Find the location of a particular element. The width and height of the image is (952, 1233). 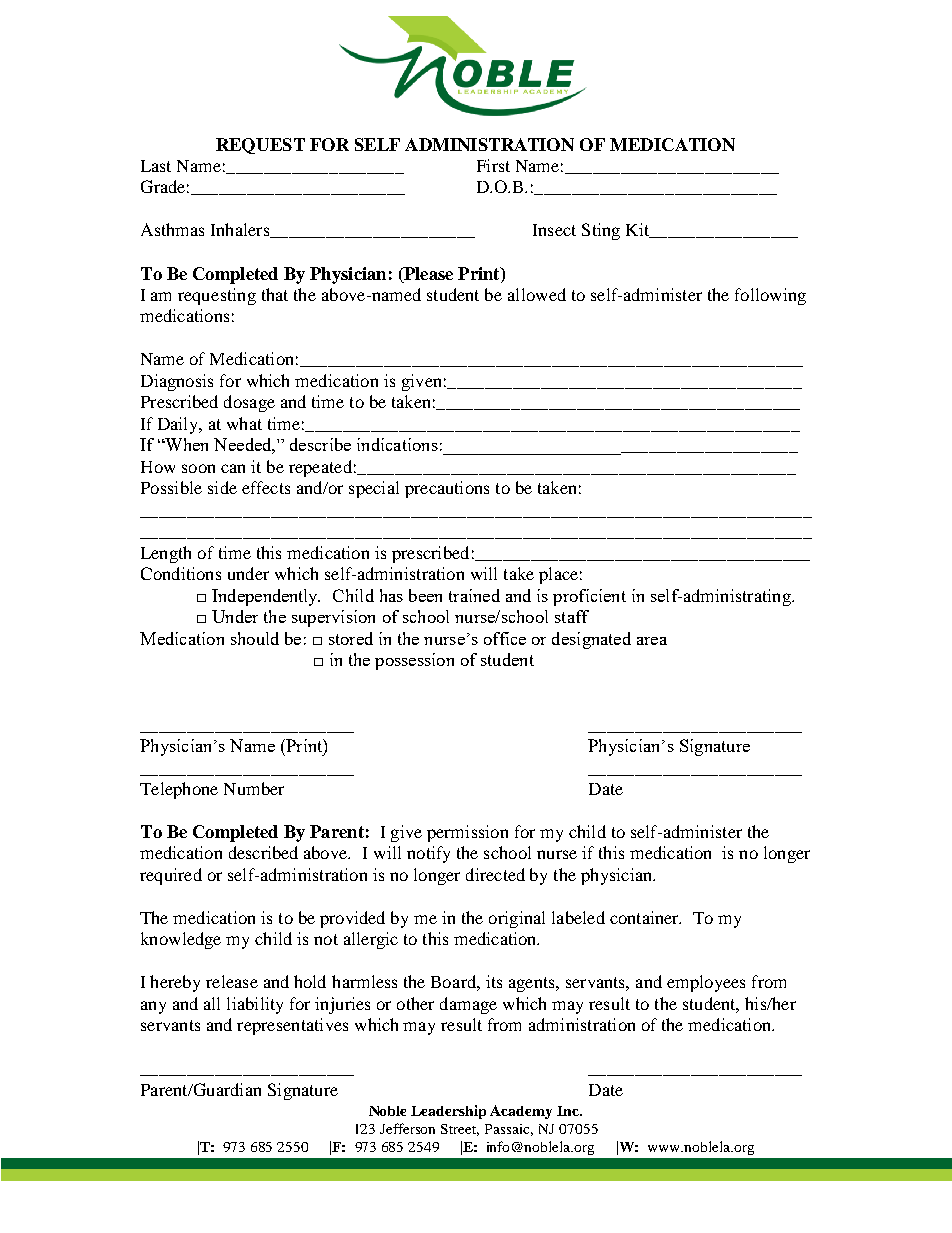

following is located at coordinates (770, 296).
